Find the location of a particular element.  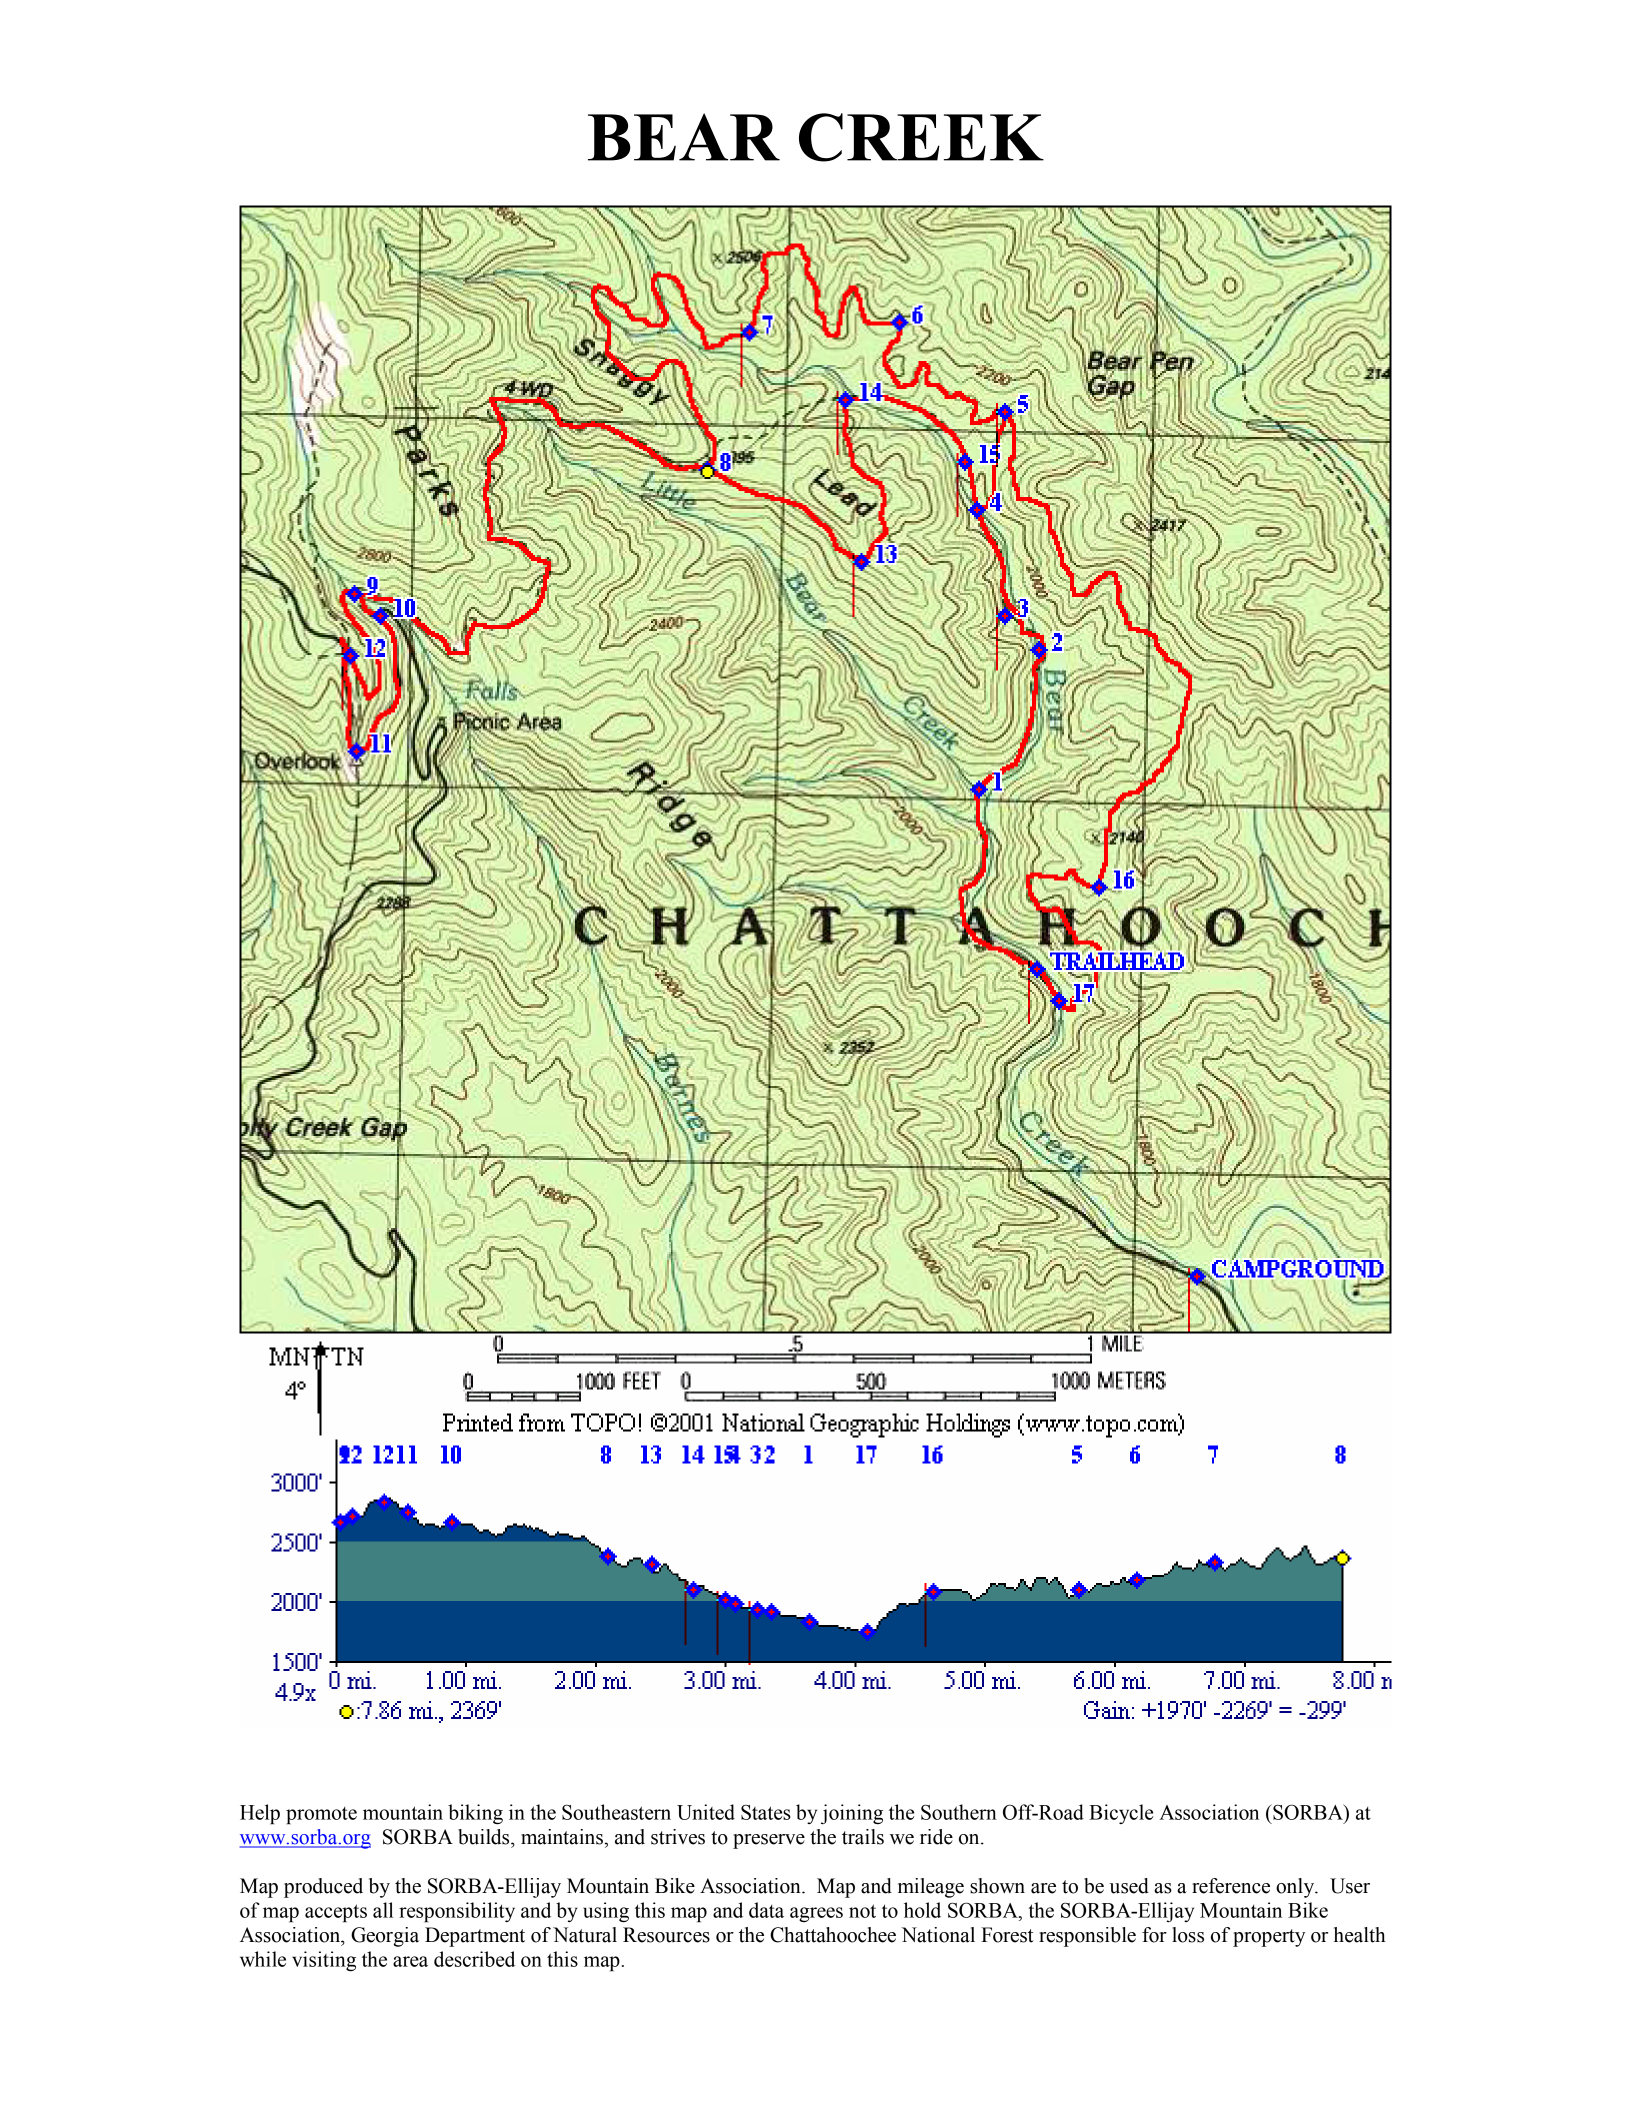

joining is located at coordinates (852, 1814).
